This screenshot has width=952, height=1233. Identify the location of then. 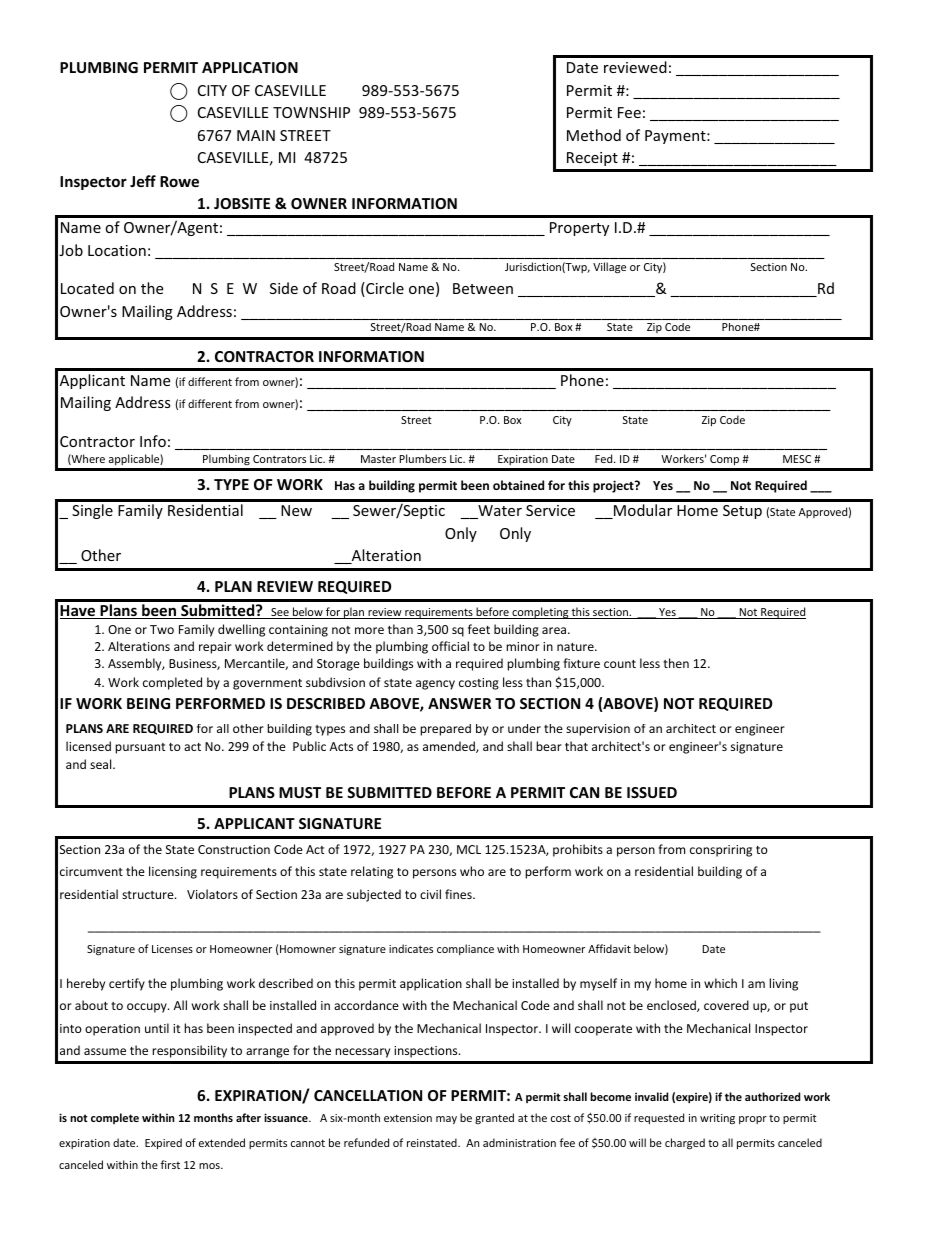
(676, 663).
